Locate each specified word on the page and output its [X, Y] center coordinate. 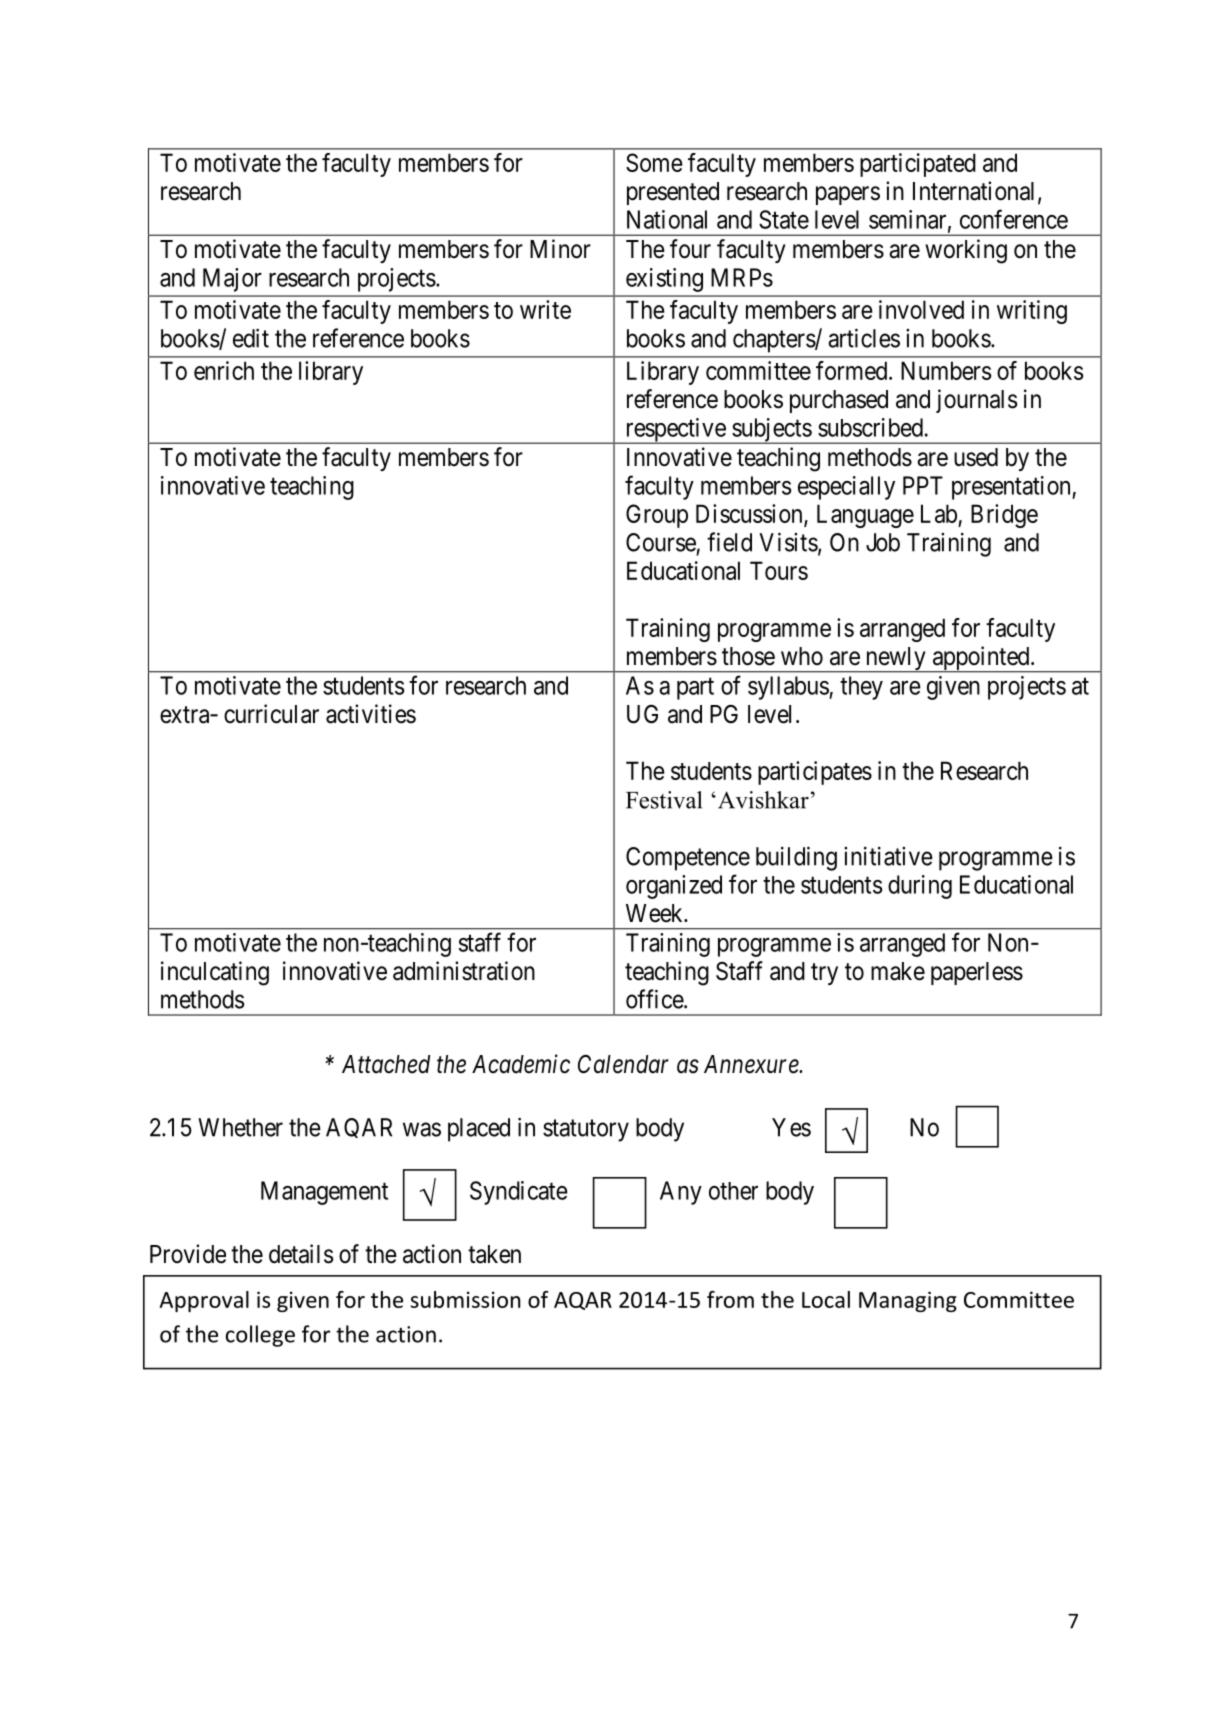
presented [673, 193]
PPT [923, 485]
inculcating [215, 973]
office [655, 999]
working [966, 251]
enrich [224, 370]
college [260, 1336]
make [898, 971]
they [861, 688]
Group [657, 516]
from [730, 1299]
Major [232, 280]
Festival [664, 800]
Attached [386, 1064]
